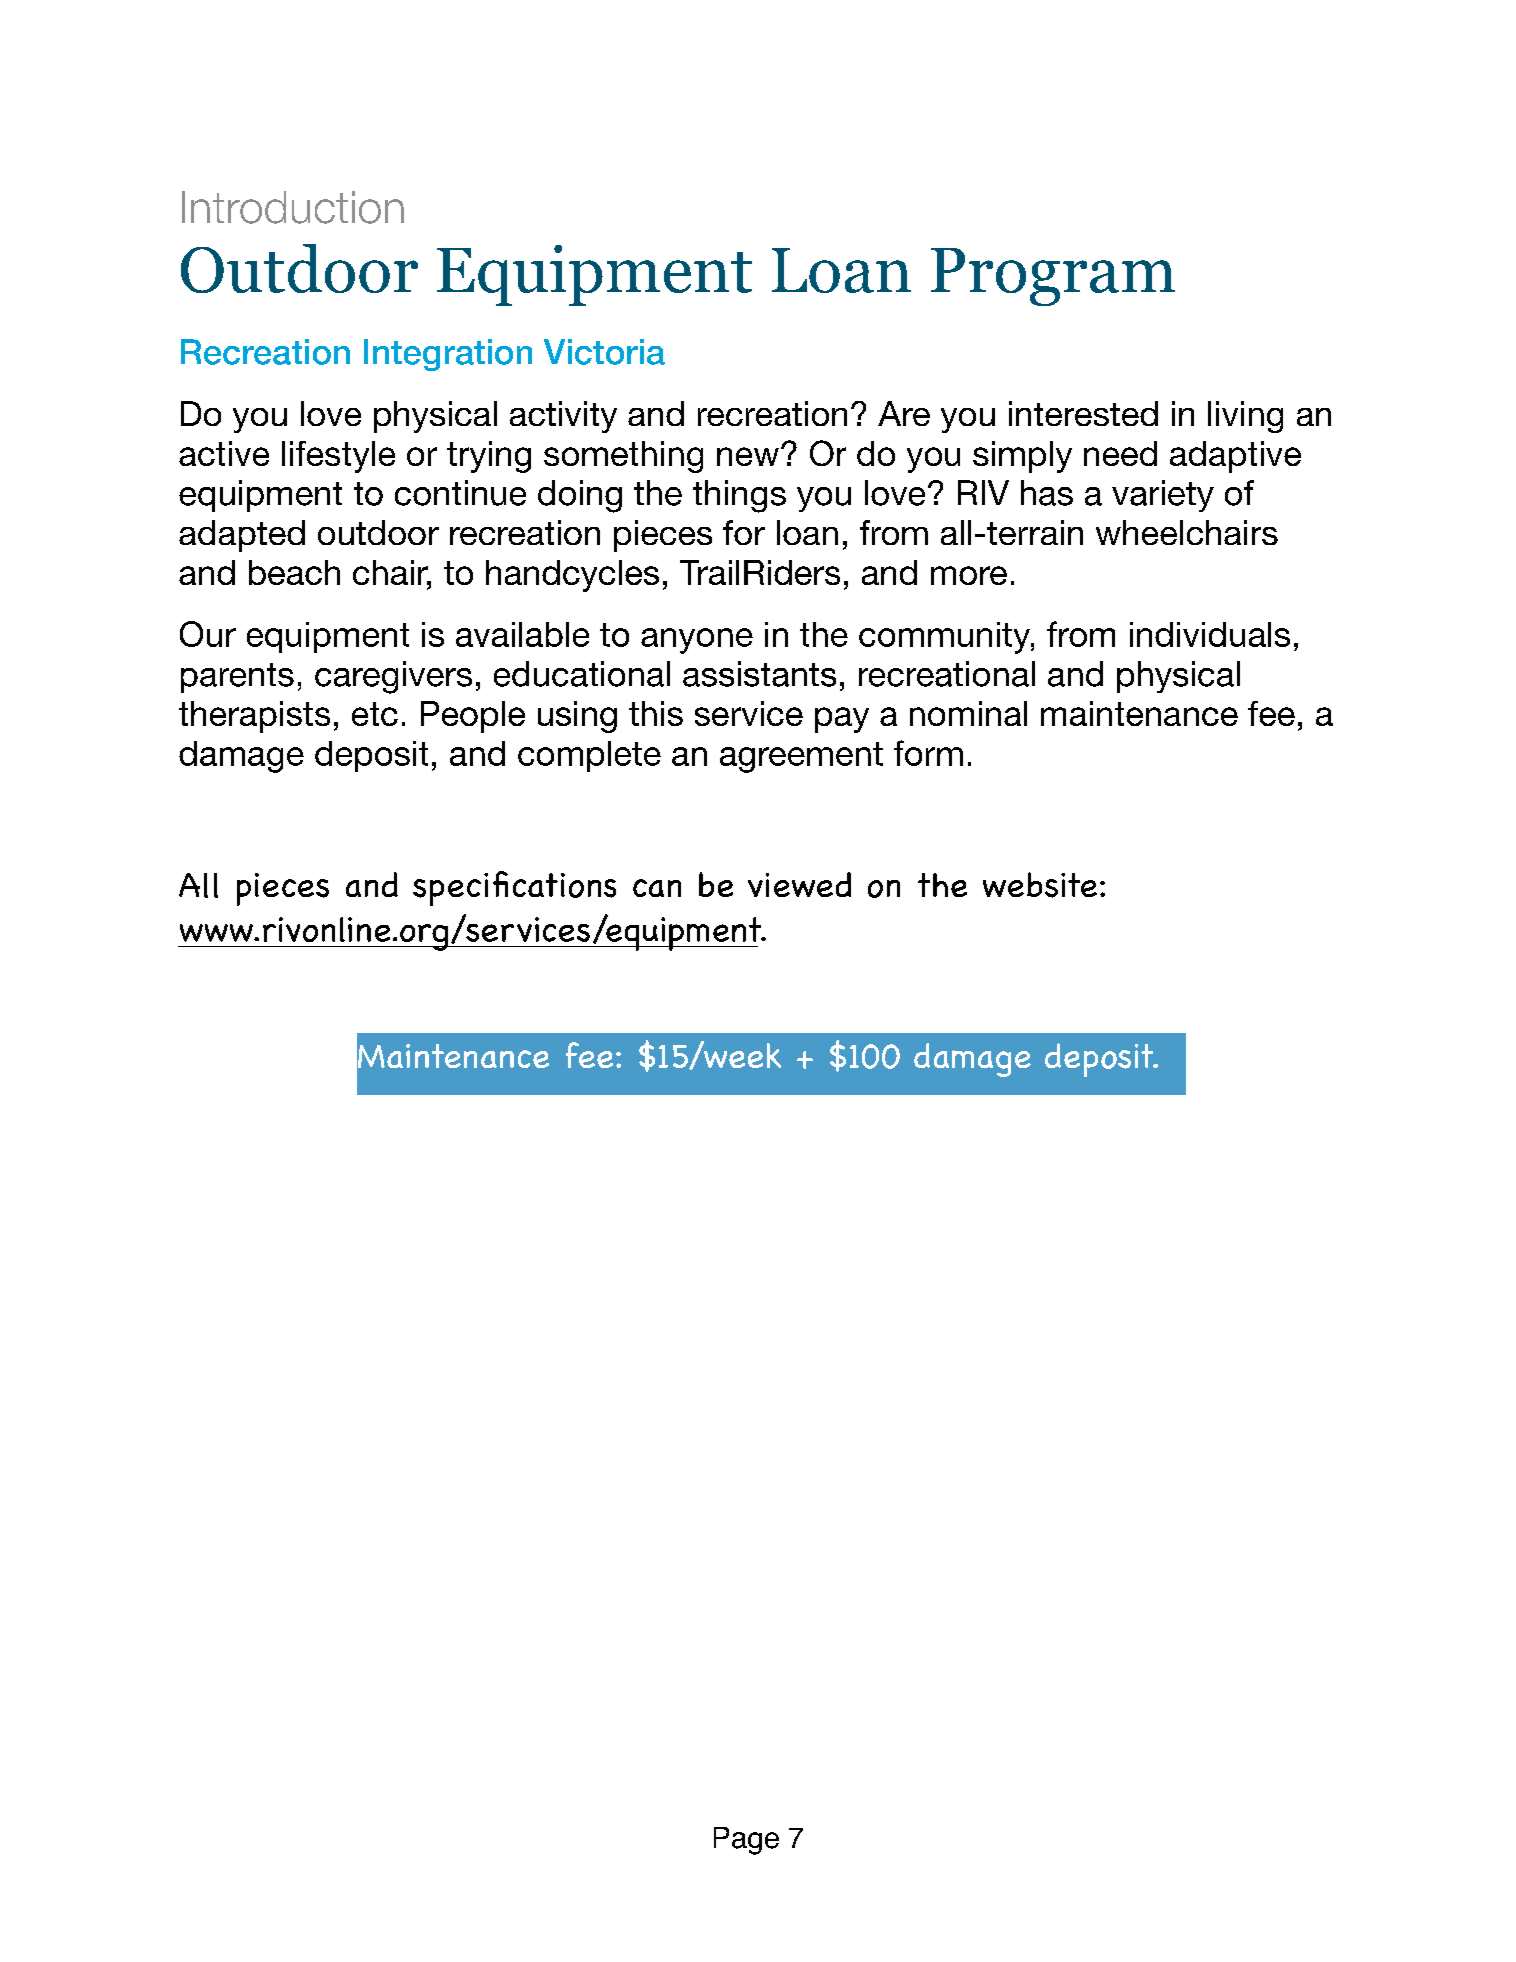 This screenshot has height=1962, width=1516. What do you see at coordinates (375, 714) in the screenshot?
I see `etc` at bounding box center [375, 714].
